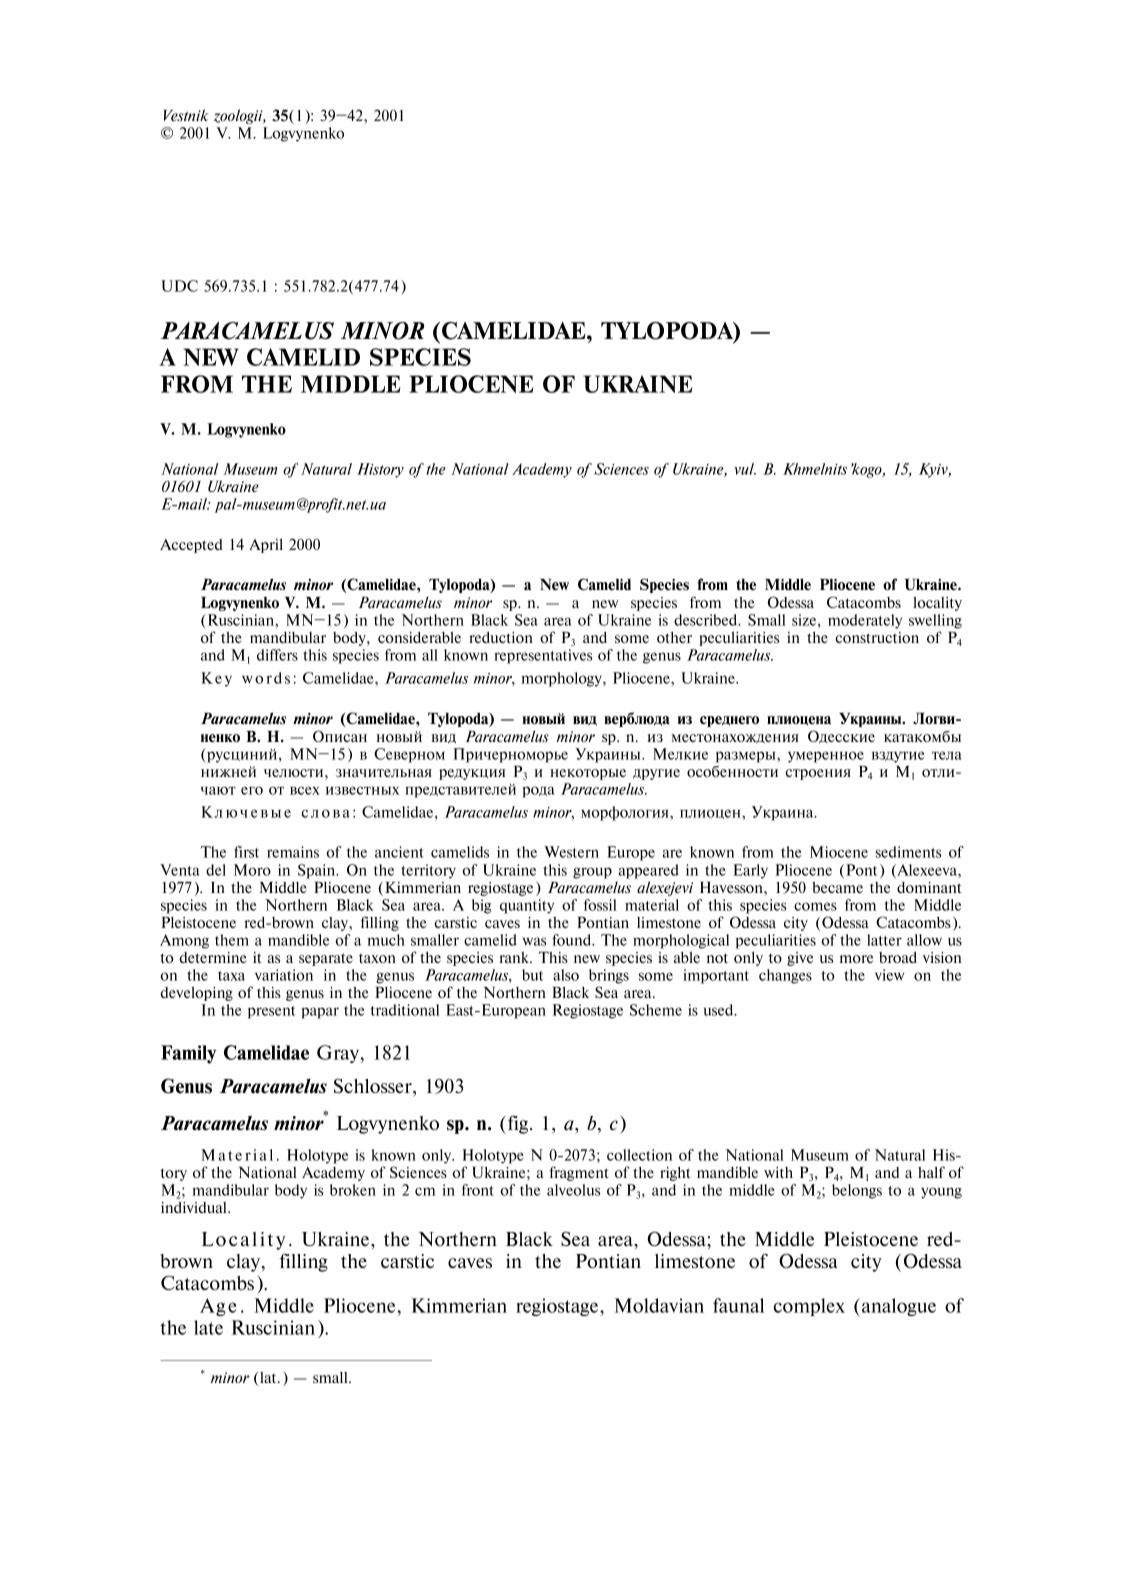  What do you see at coordinates (189, 1054) in the image?
I see `Family` at bounding box center [189, 1054].
